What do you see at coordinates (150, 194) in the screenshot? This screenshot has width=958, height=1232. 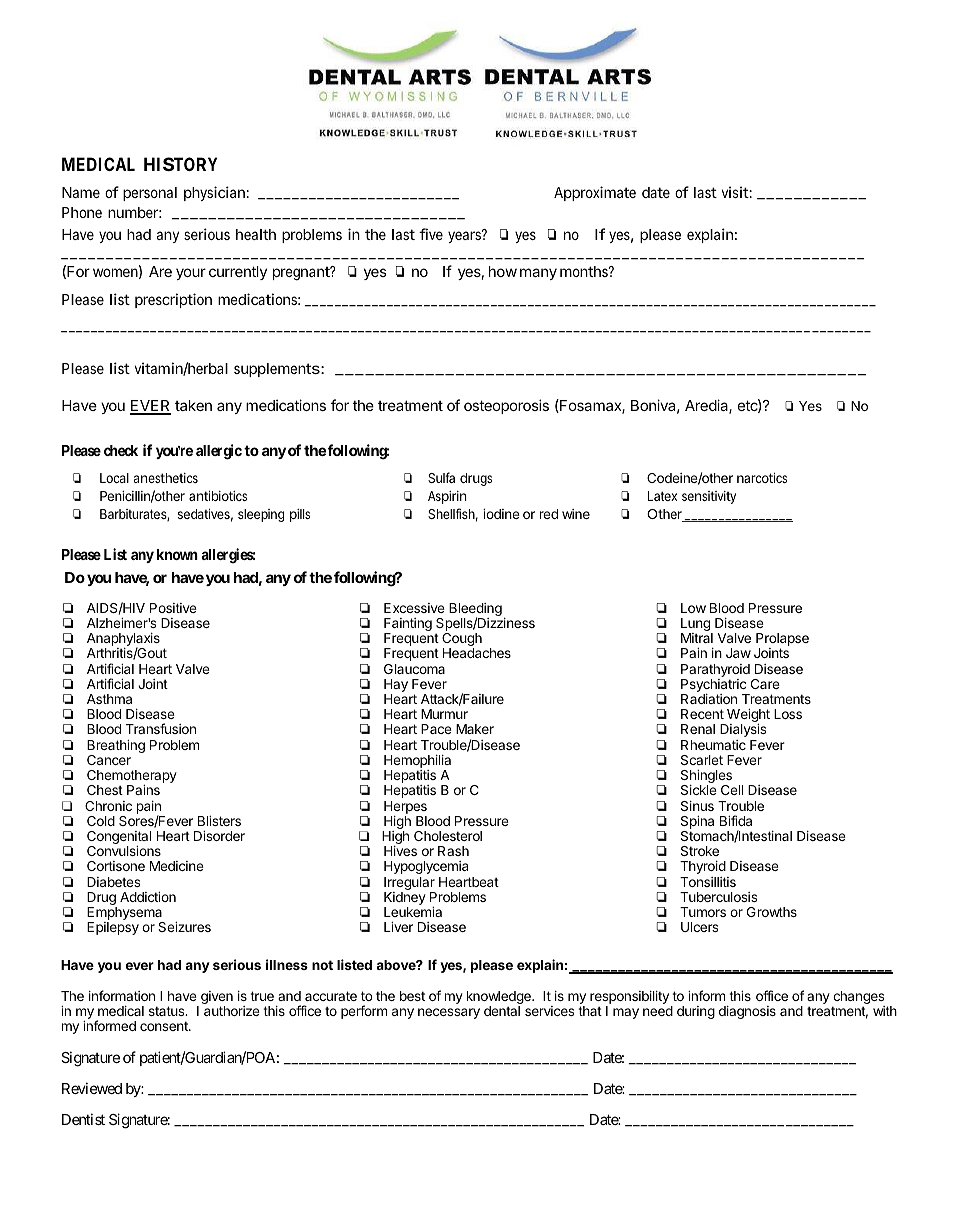 I see `personal` at bounding box center [150, 194].
